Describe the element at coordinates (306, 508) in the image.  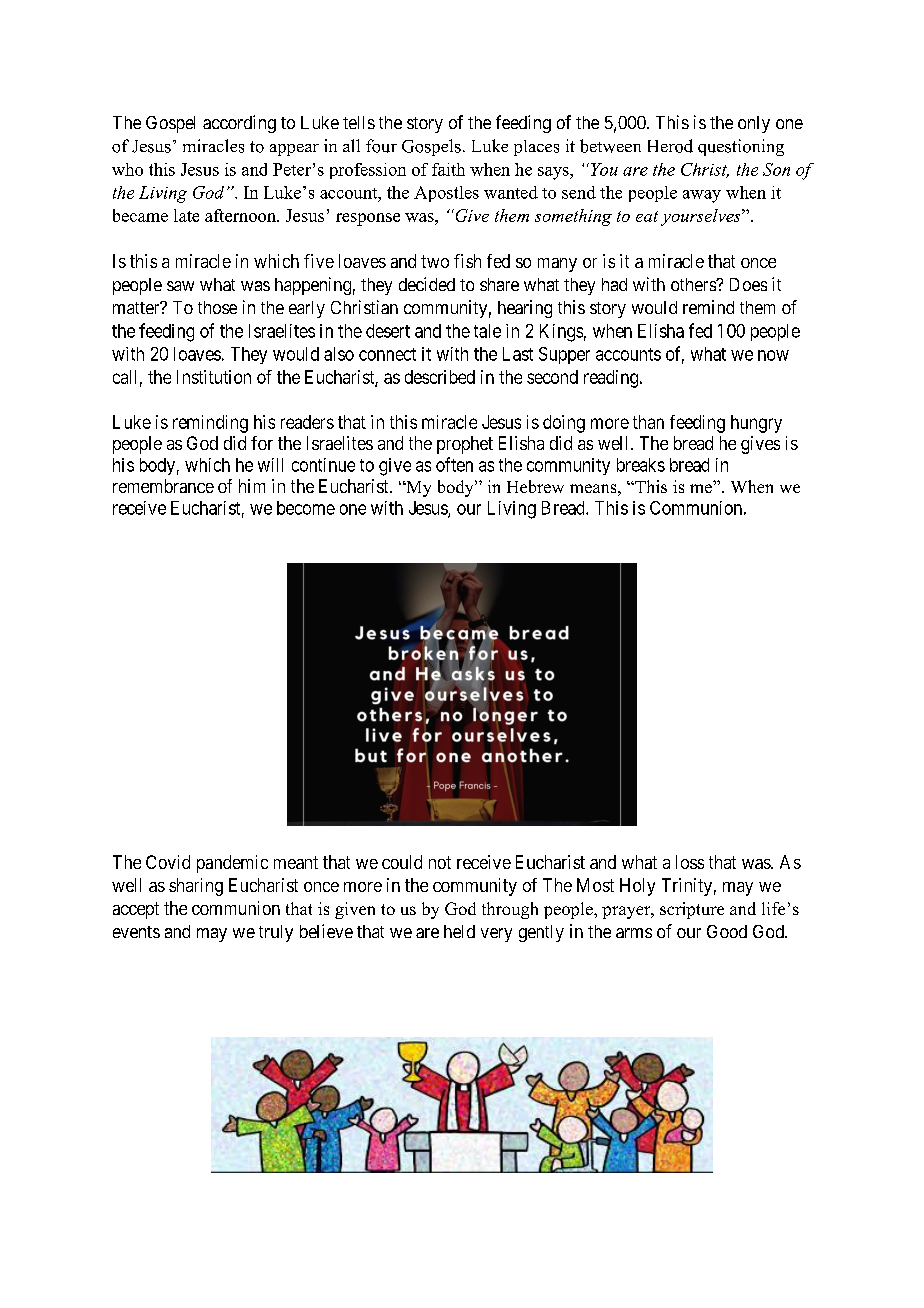
I see `become` at that location.
